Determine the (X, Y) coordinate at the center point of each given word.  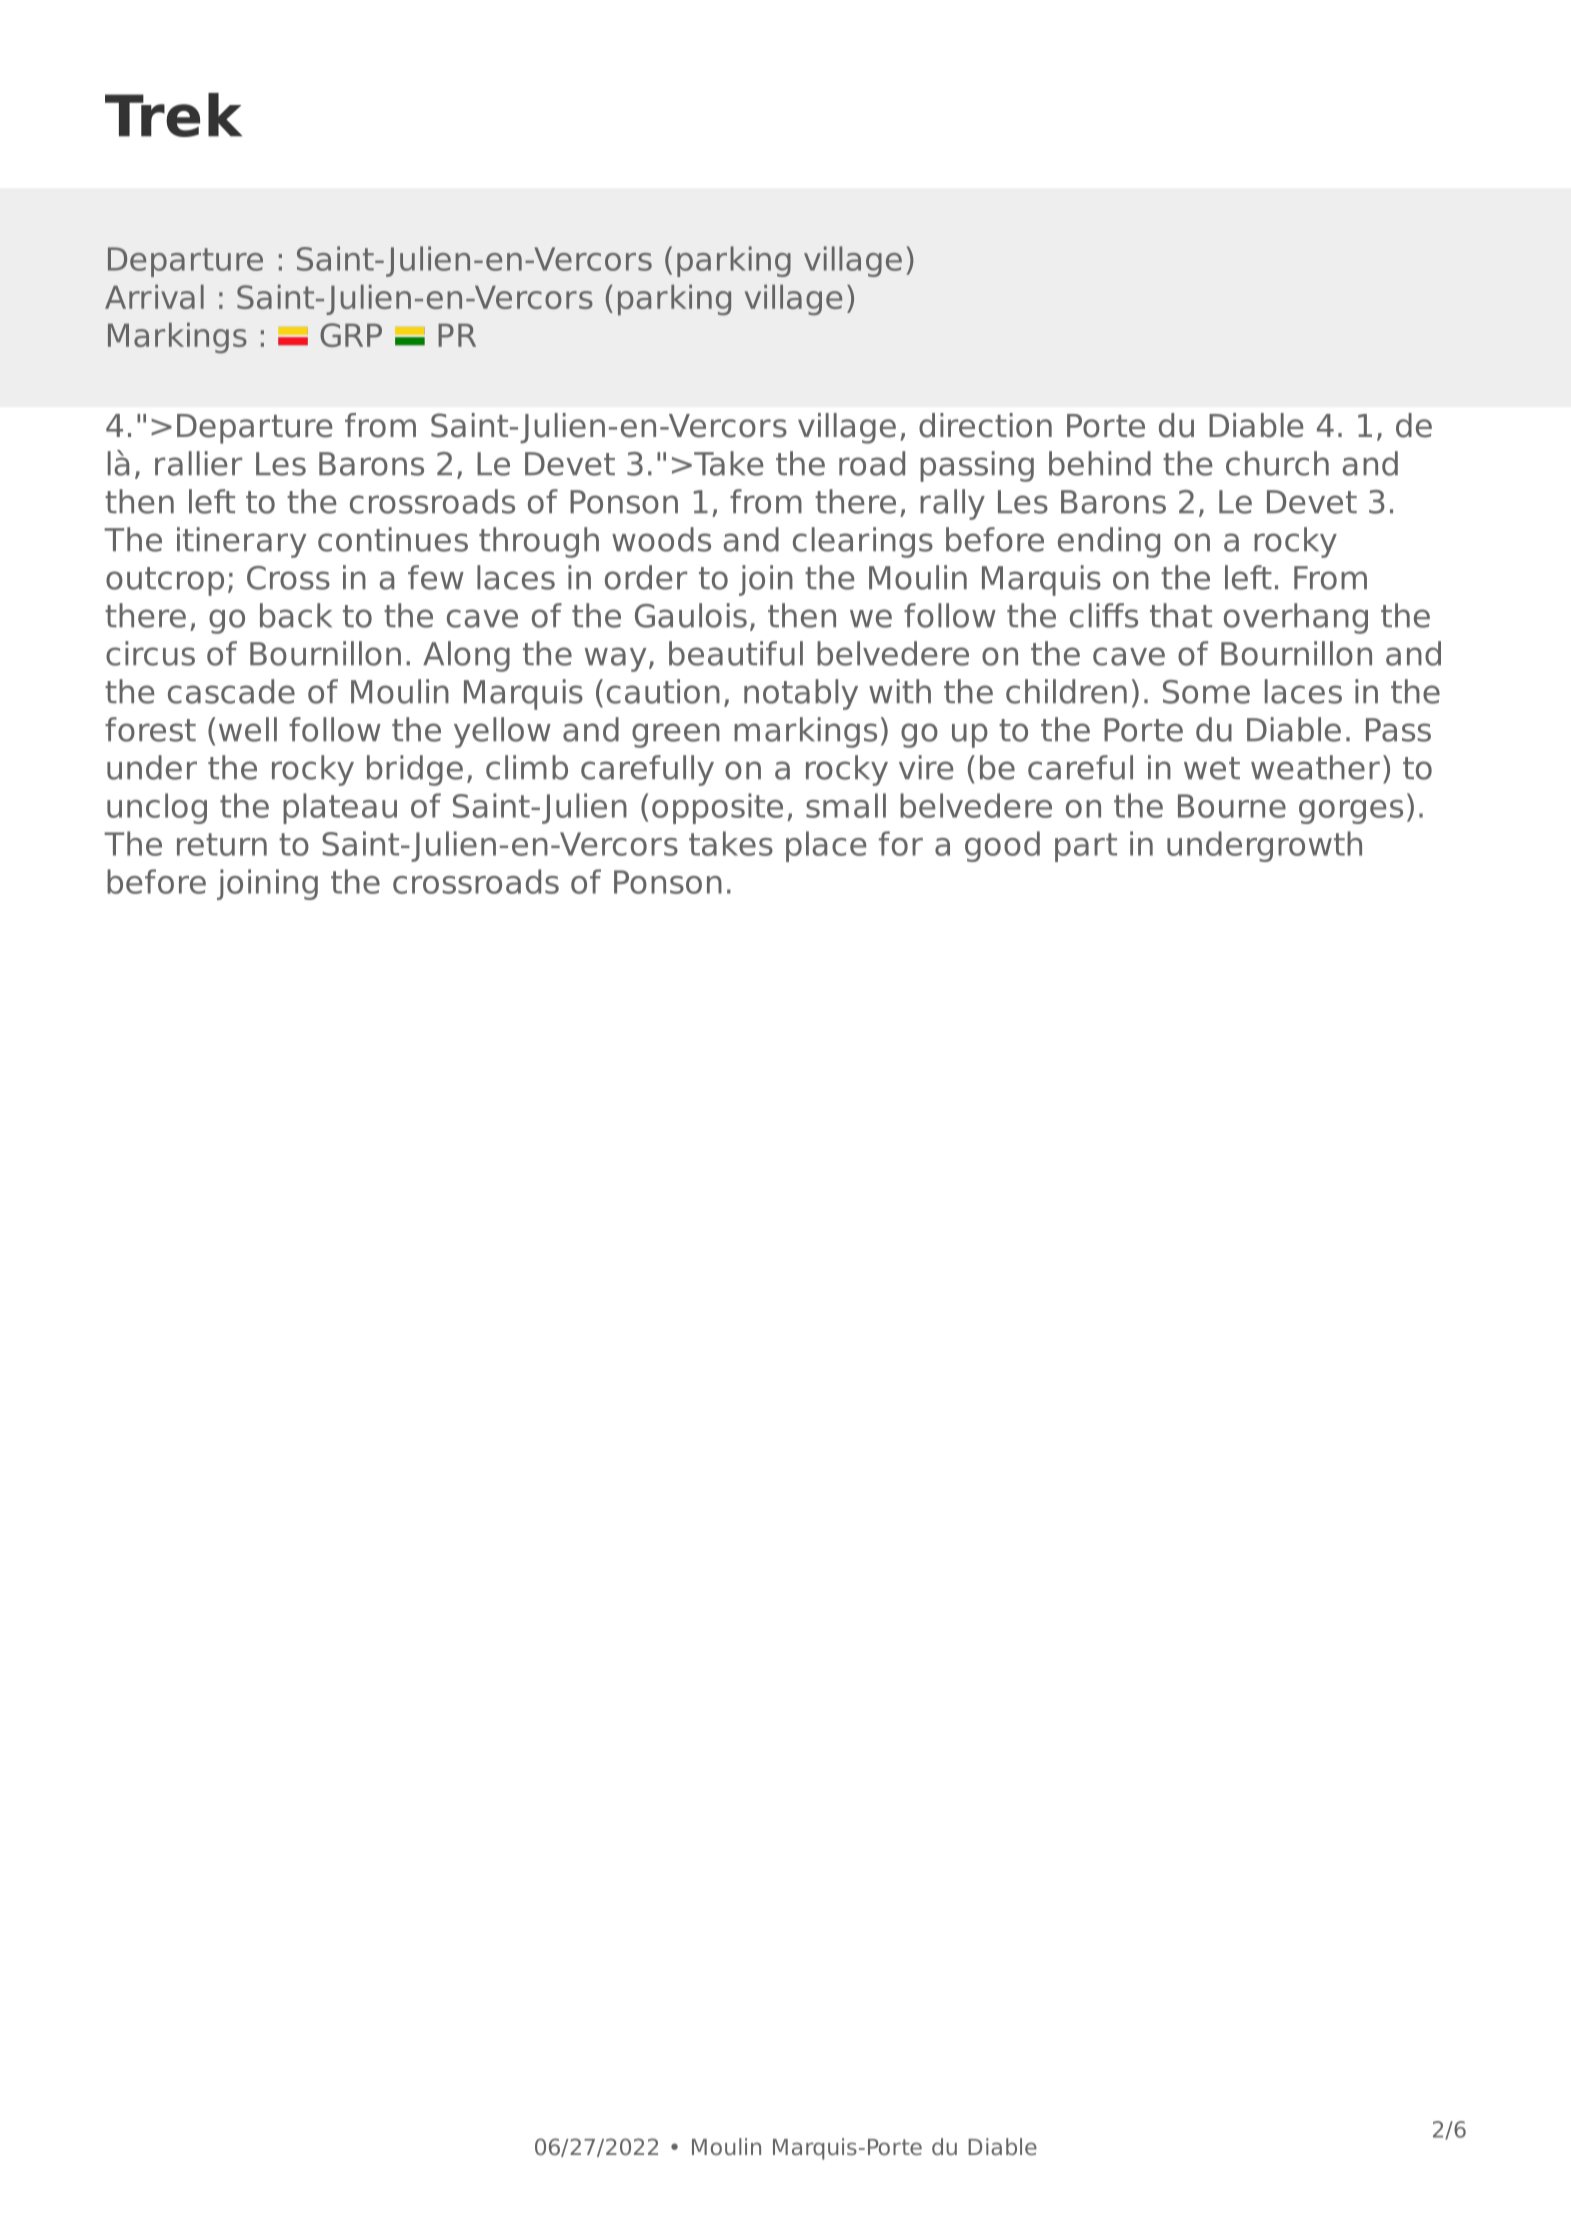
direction (985, 425)
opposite (717, 808)
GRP (351, 335)
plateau (340, 808)
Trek (173, 115)
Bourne (1232, 806)
